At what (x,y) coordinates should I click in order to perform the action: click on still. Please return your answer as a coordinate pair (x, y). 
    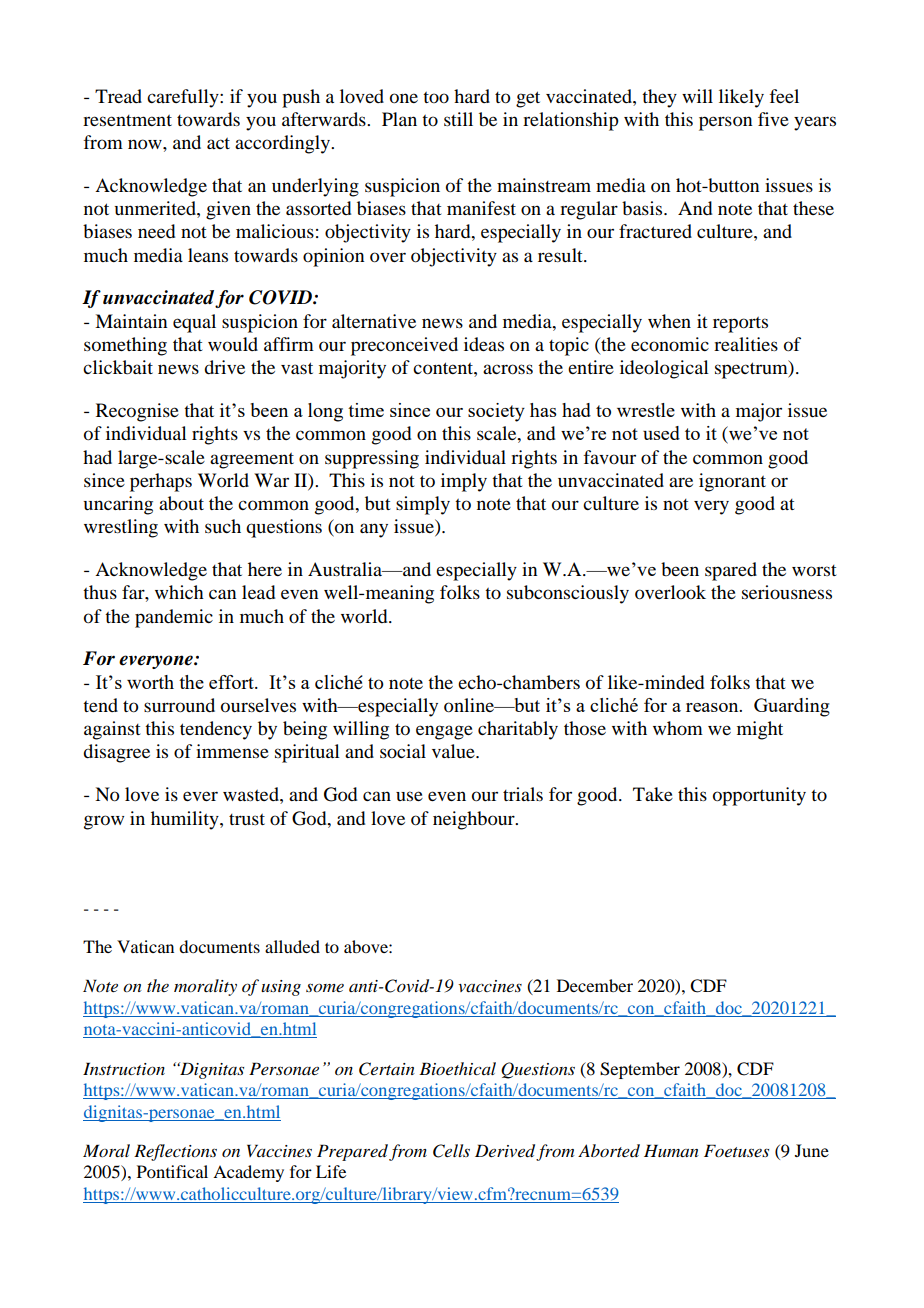
    Looking at the image, I should click on (458, 119).
